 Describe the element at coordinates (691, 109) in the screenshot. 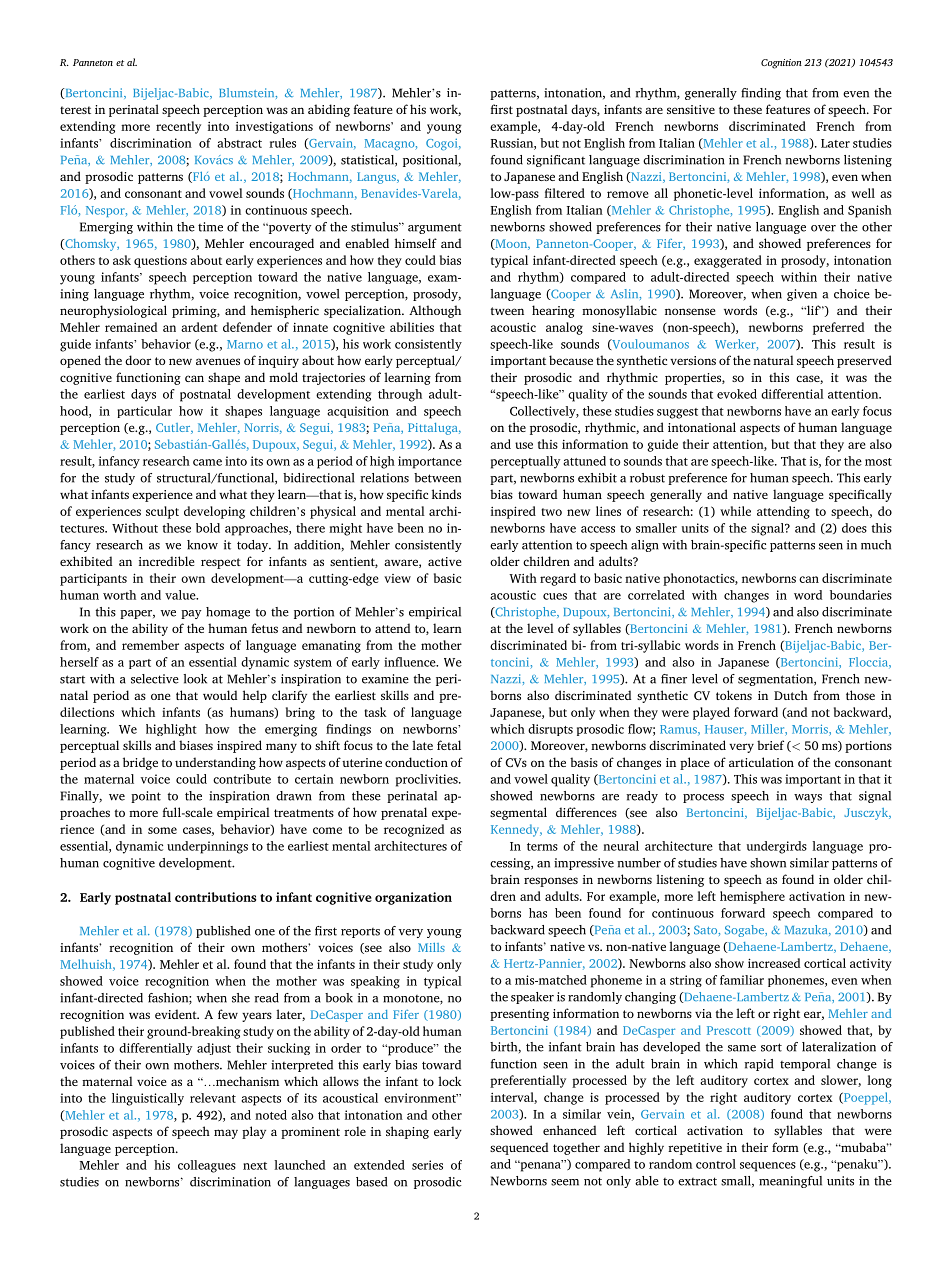

I see `sensitive` at that location.
